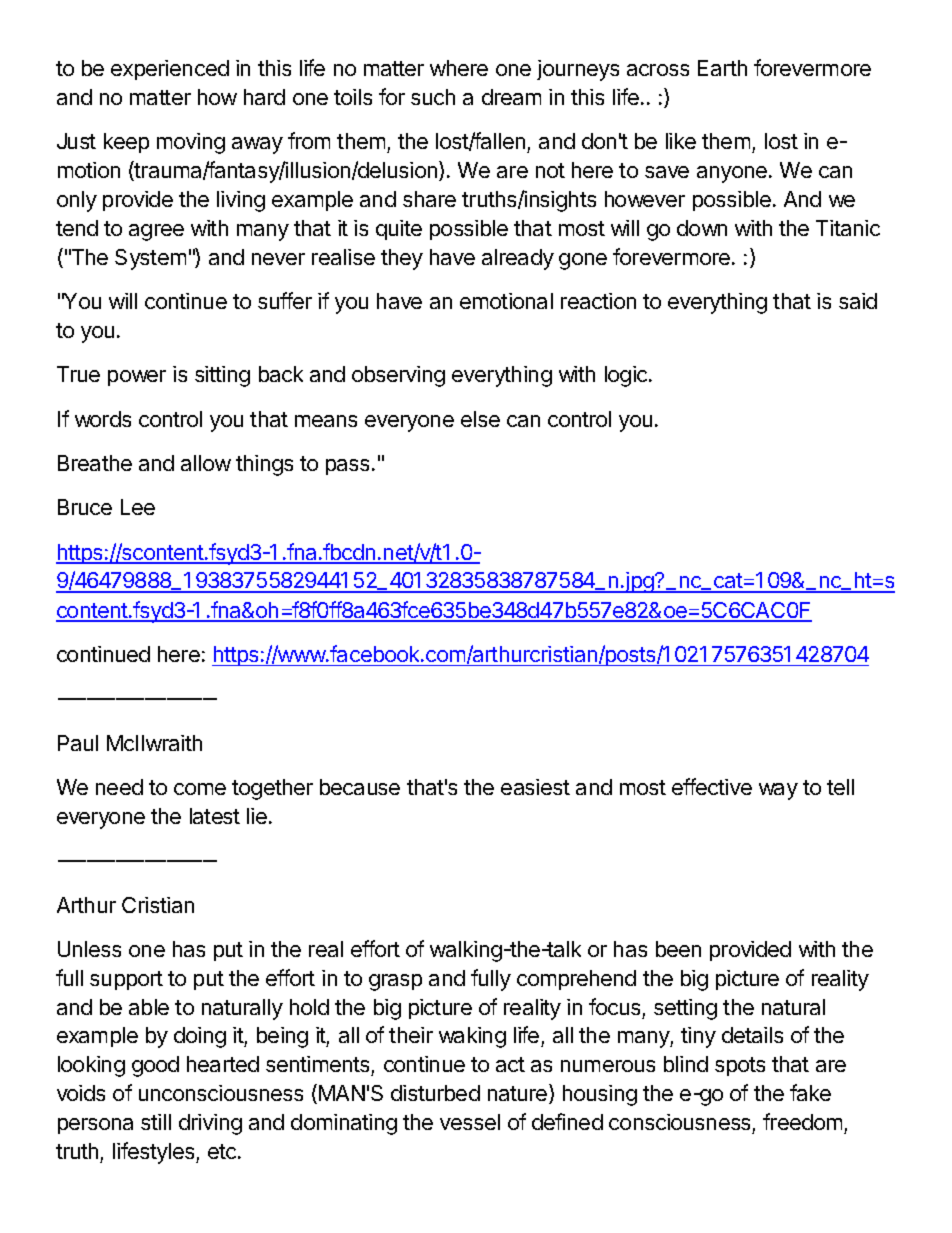 The image size is (952, 1233). Describe the element at coordinates (137, 378) in the screenshot. I see `power` at that location.
